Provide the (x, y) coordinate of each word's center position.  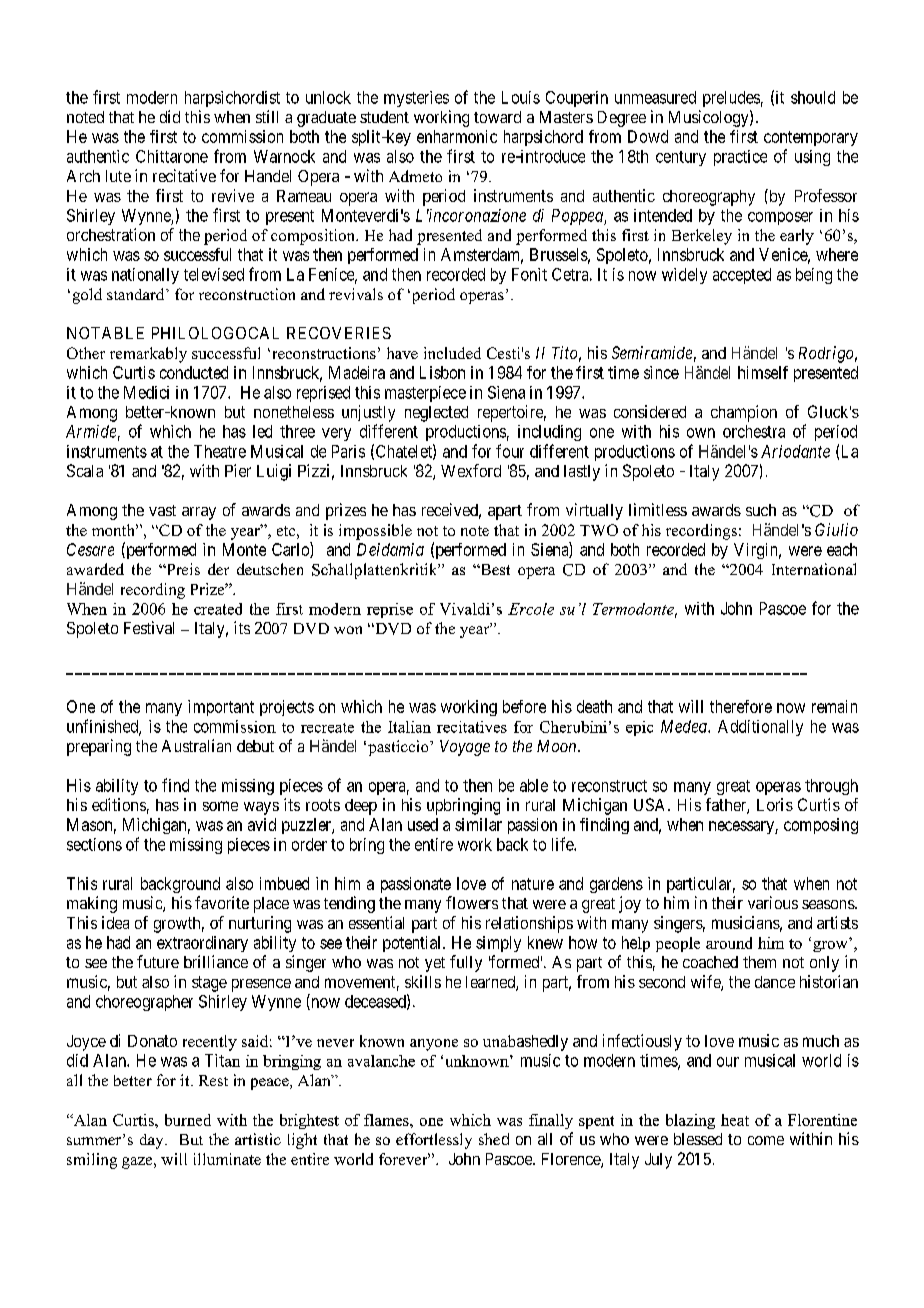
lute (118, 176)
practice (740, 158)
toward (497, 117)
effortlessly (434, 1141)
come (766, 1140)
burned (188, 1120)
